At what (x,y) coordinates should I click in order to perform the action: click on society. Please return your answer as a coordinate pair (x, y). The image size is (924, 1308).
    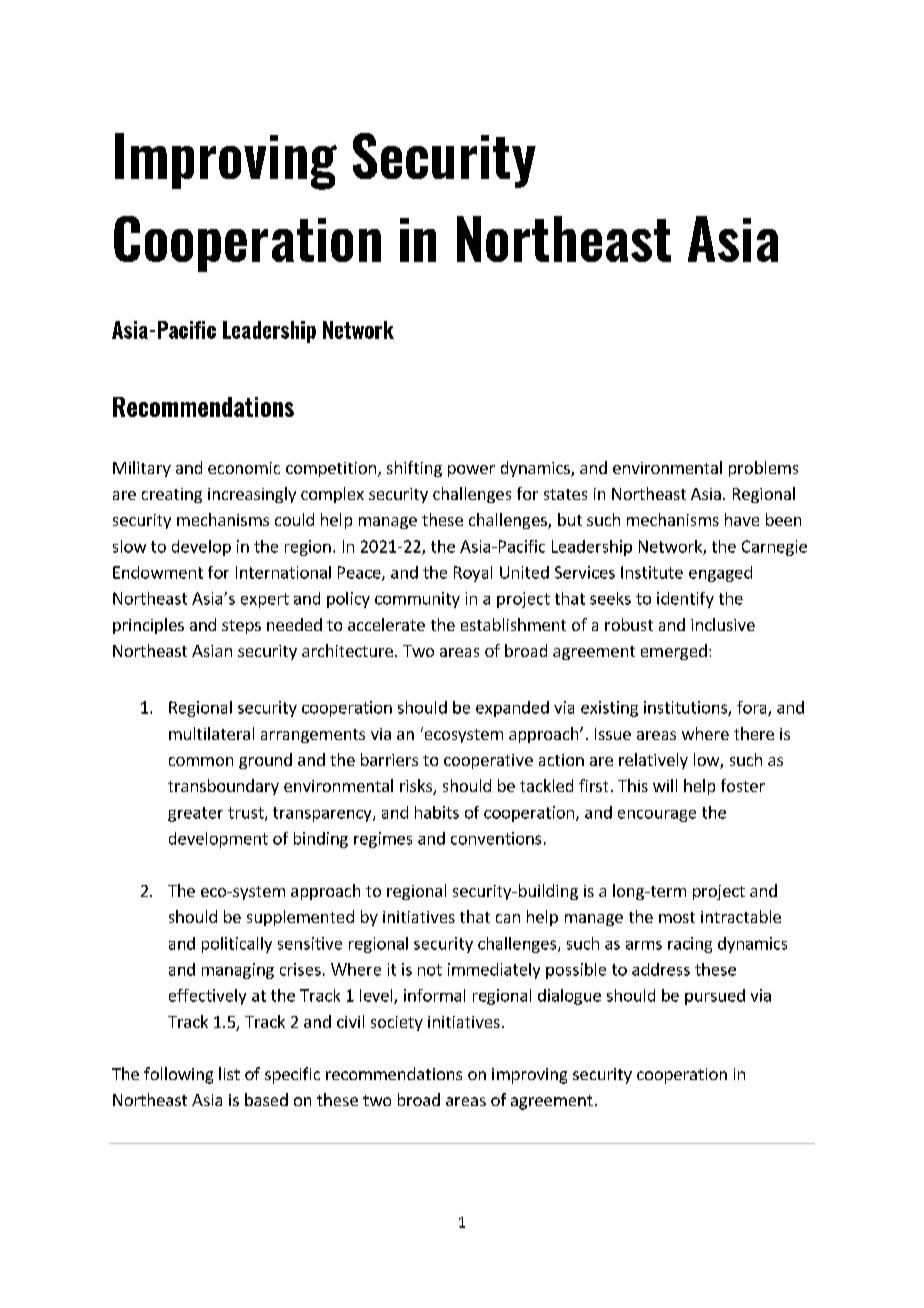
    Looking at the image, I should click on (397, 1023).
